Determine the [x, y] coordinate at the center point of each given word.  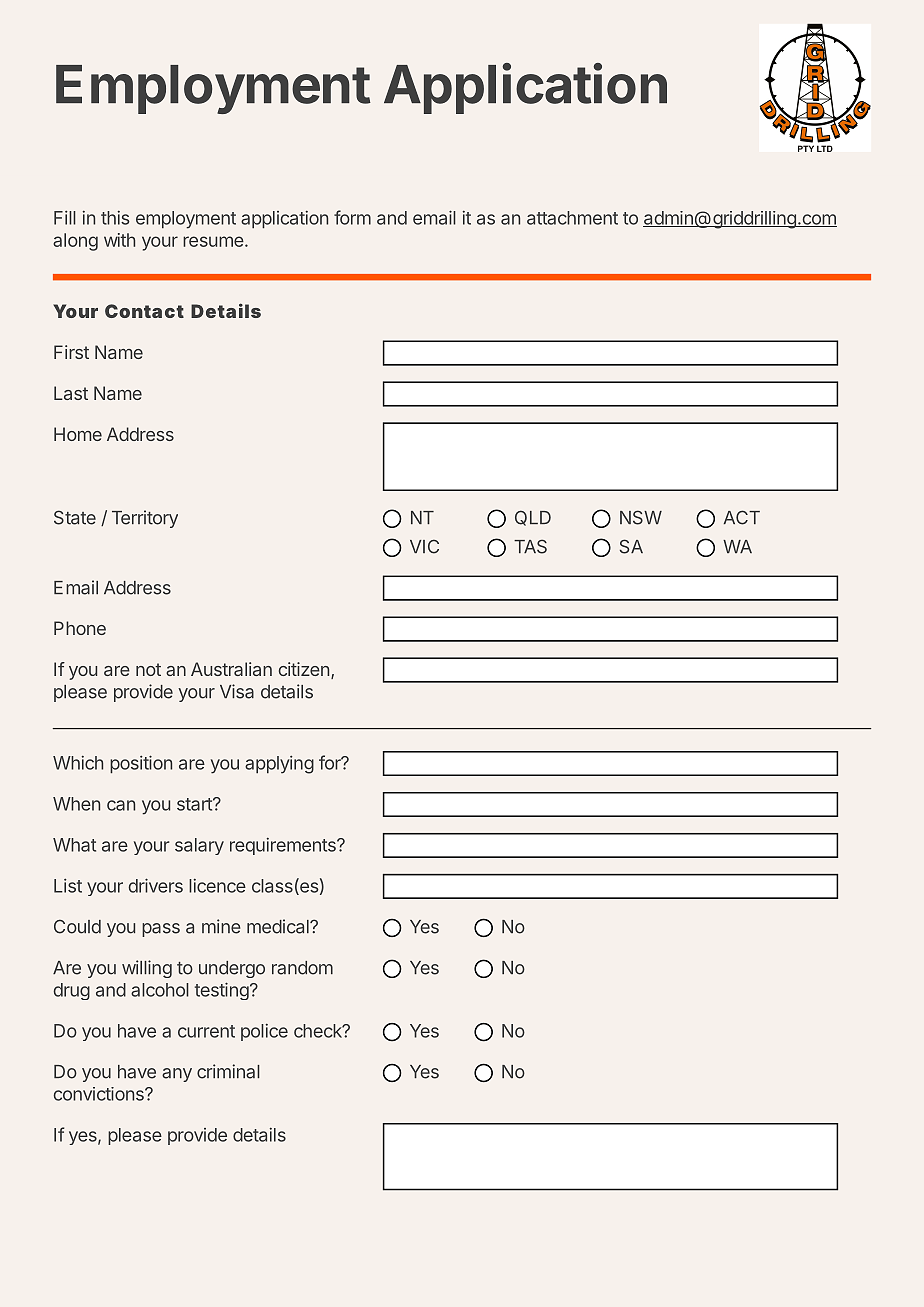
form [352, 217]
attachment [572, 218]
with [119, 240]
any [177, 1075]
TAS [530, 546]
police [264, 1032]
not [148, 669]
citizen [304, 669]
